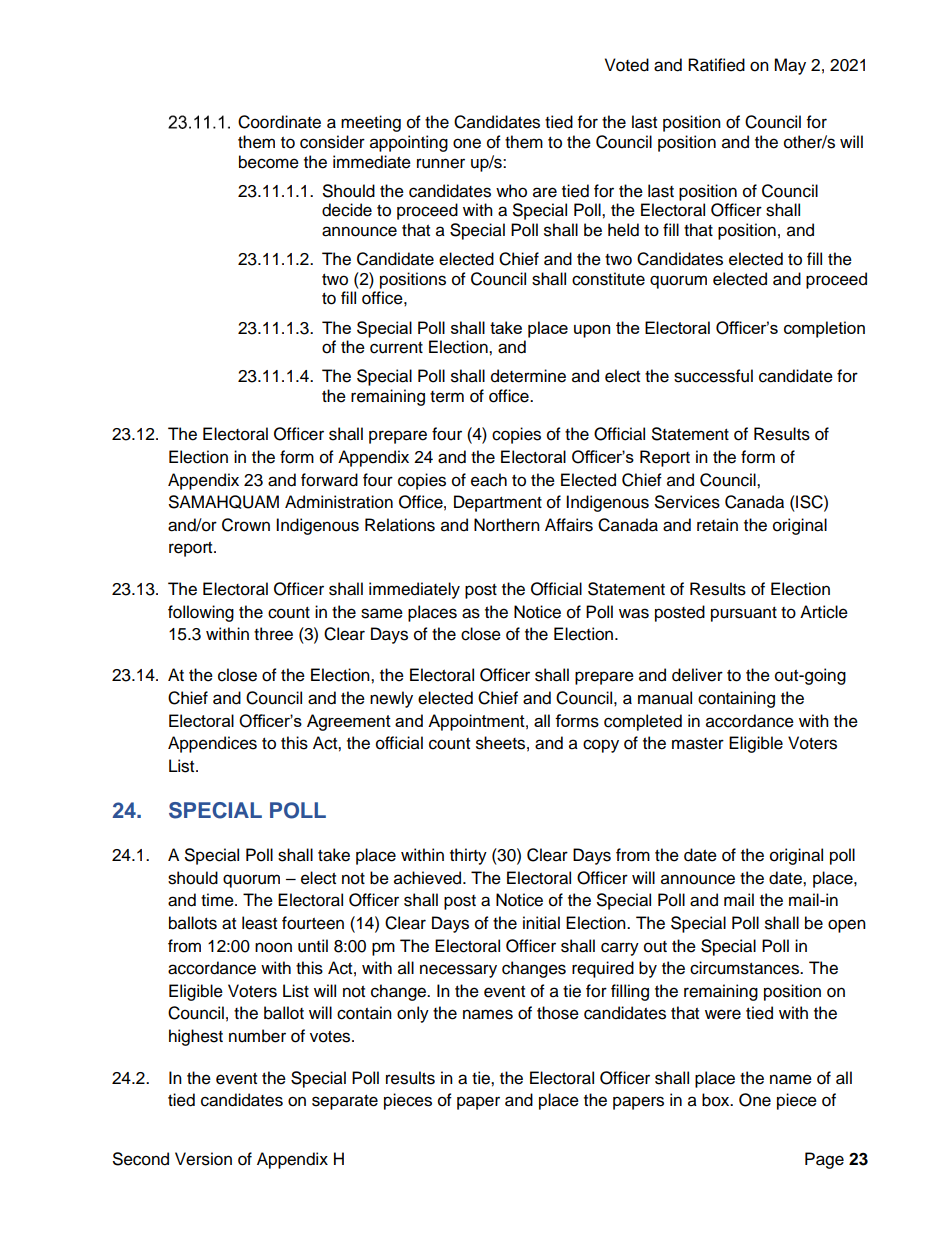  I want to click on same, so click(382, 613).
